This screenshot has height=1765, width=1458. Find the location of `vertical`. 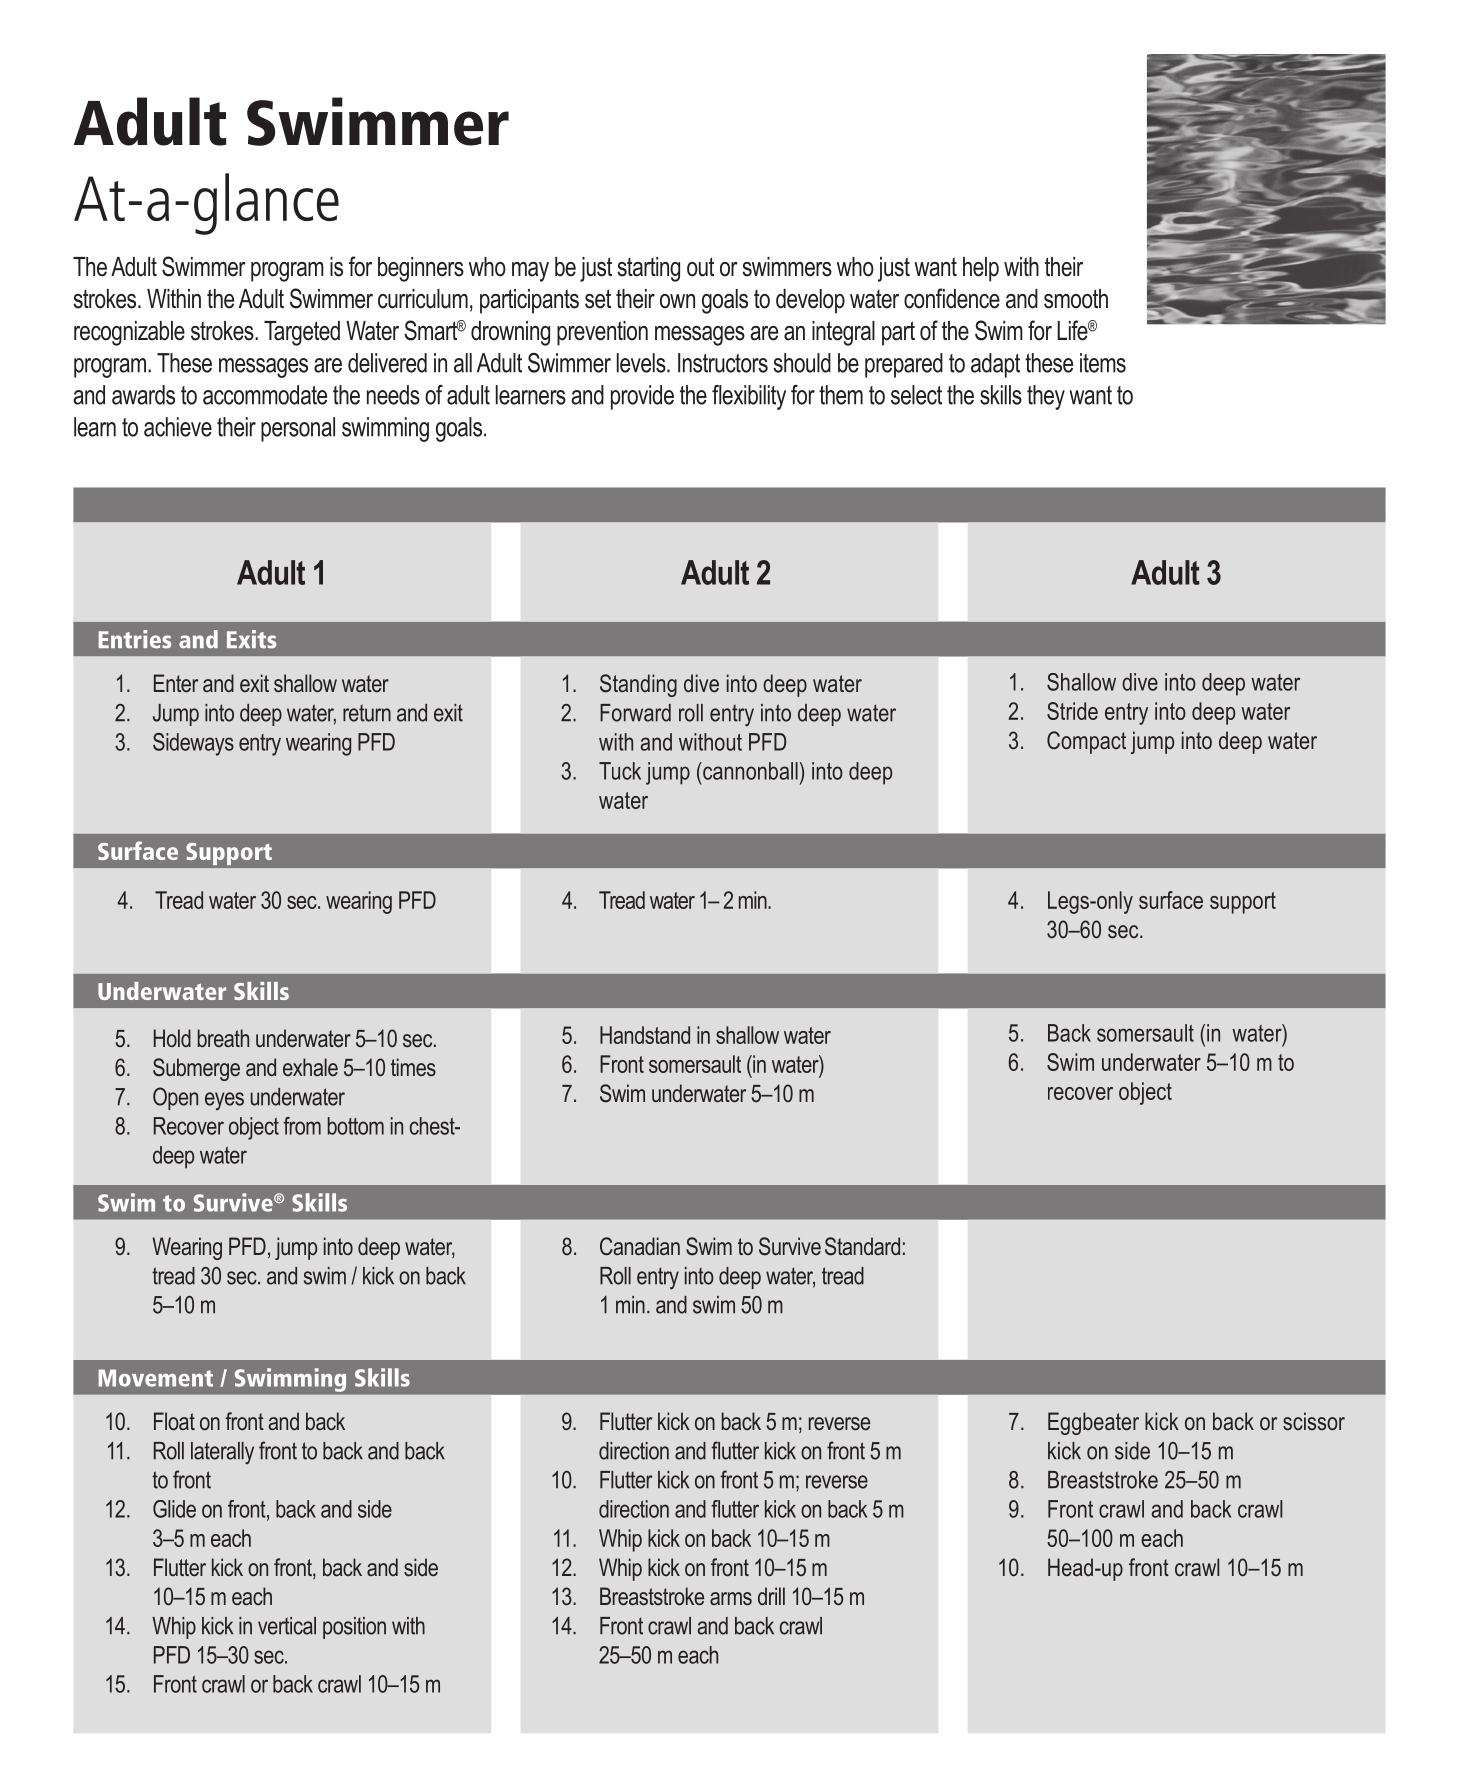

vertical is located at coordinates (287, 1626).
